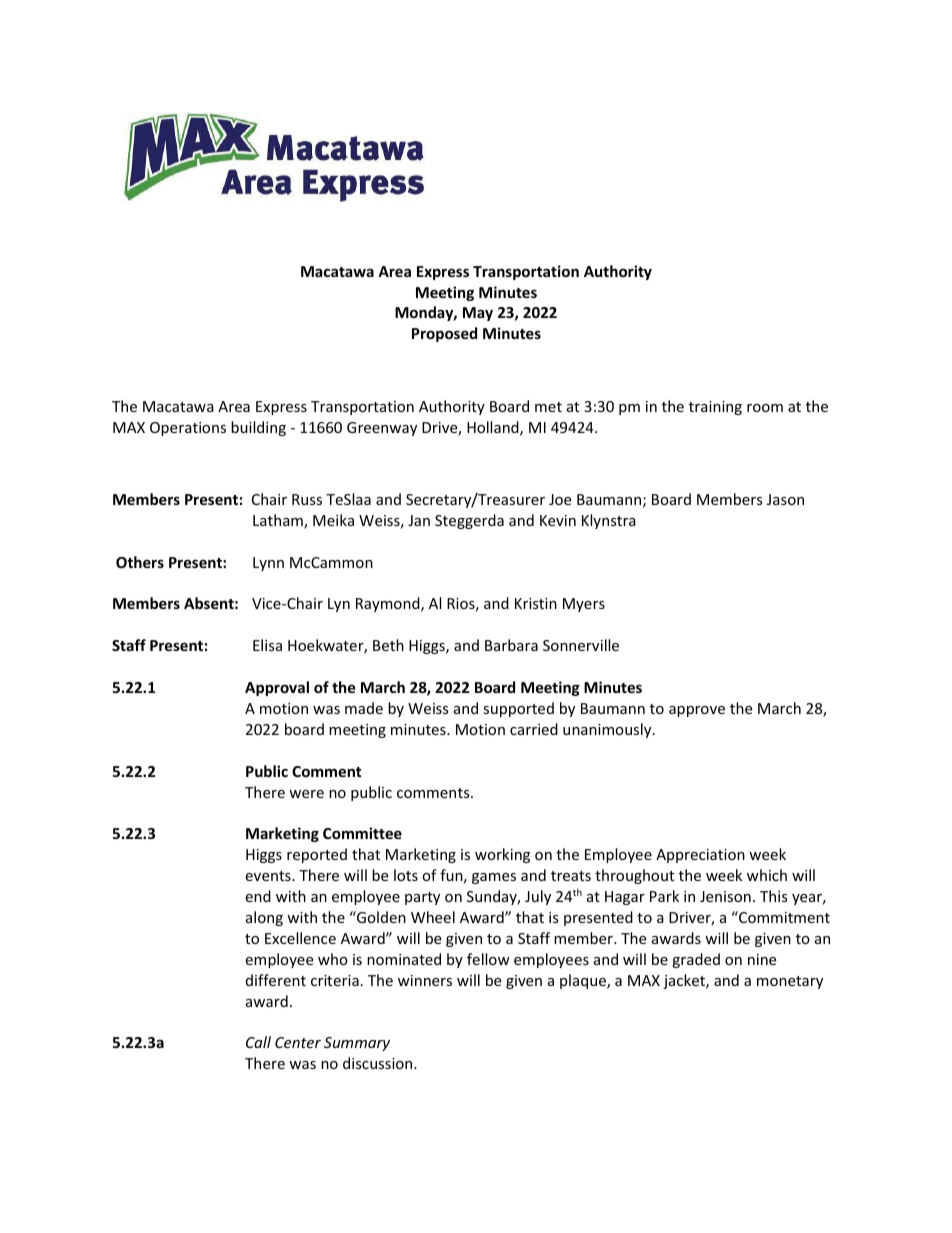 The width and height of the screenshot is (952, 1233). I want to click on Appreciation, so click(700, 856).
